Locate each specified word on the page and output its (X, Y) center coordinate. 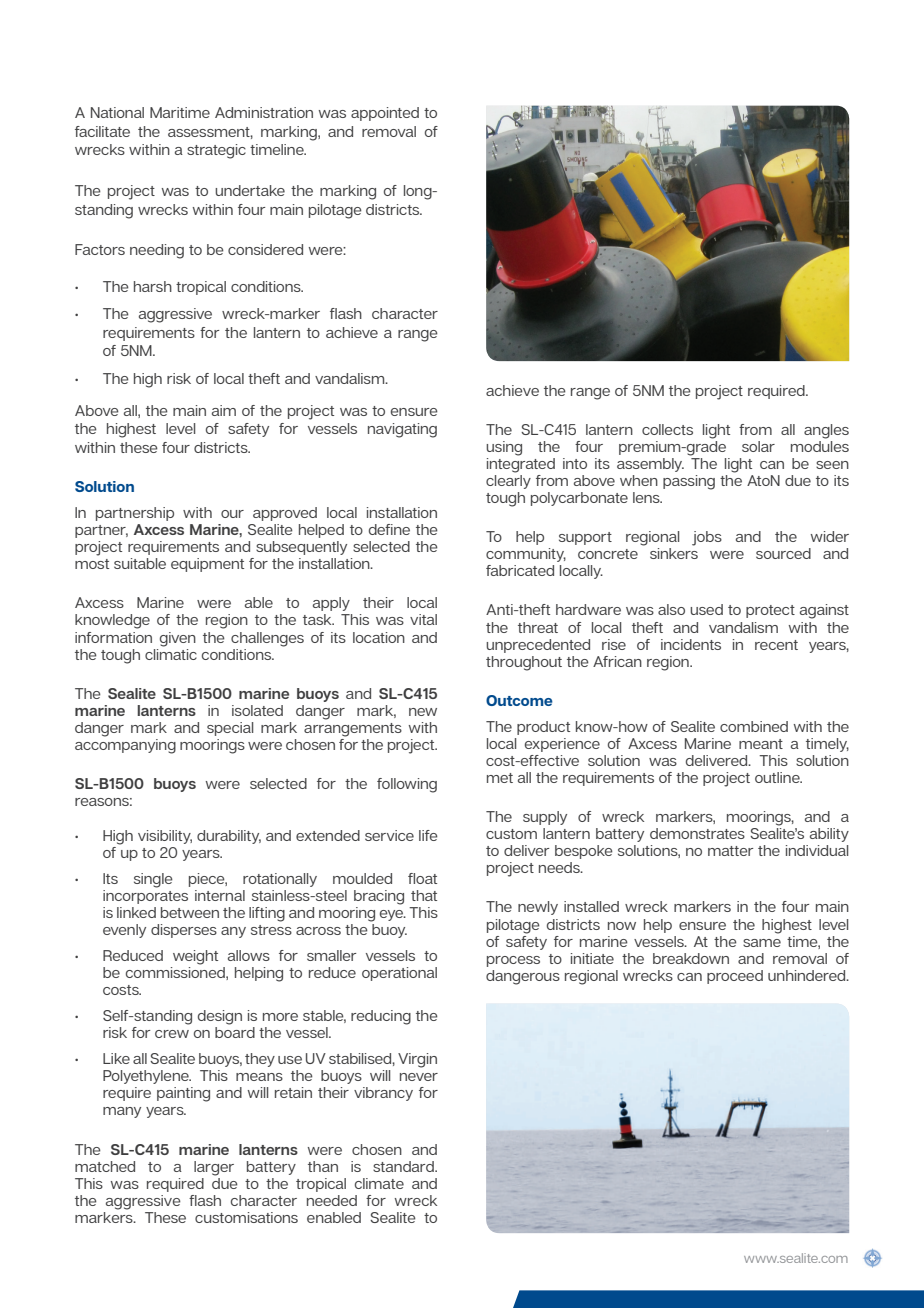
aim (224, 410)
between (190, 912)
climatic (171, 653)
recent (776, 645)
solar (758, 446)
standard (404, 1166)
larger (214, 1168)
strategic (216, 151)
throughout (524, 663)
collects (667, 429)
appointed (385, 114)
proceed (735, 977)
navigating (402, 430)
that (424, 895)
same (762, 943)
